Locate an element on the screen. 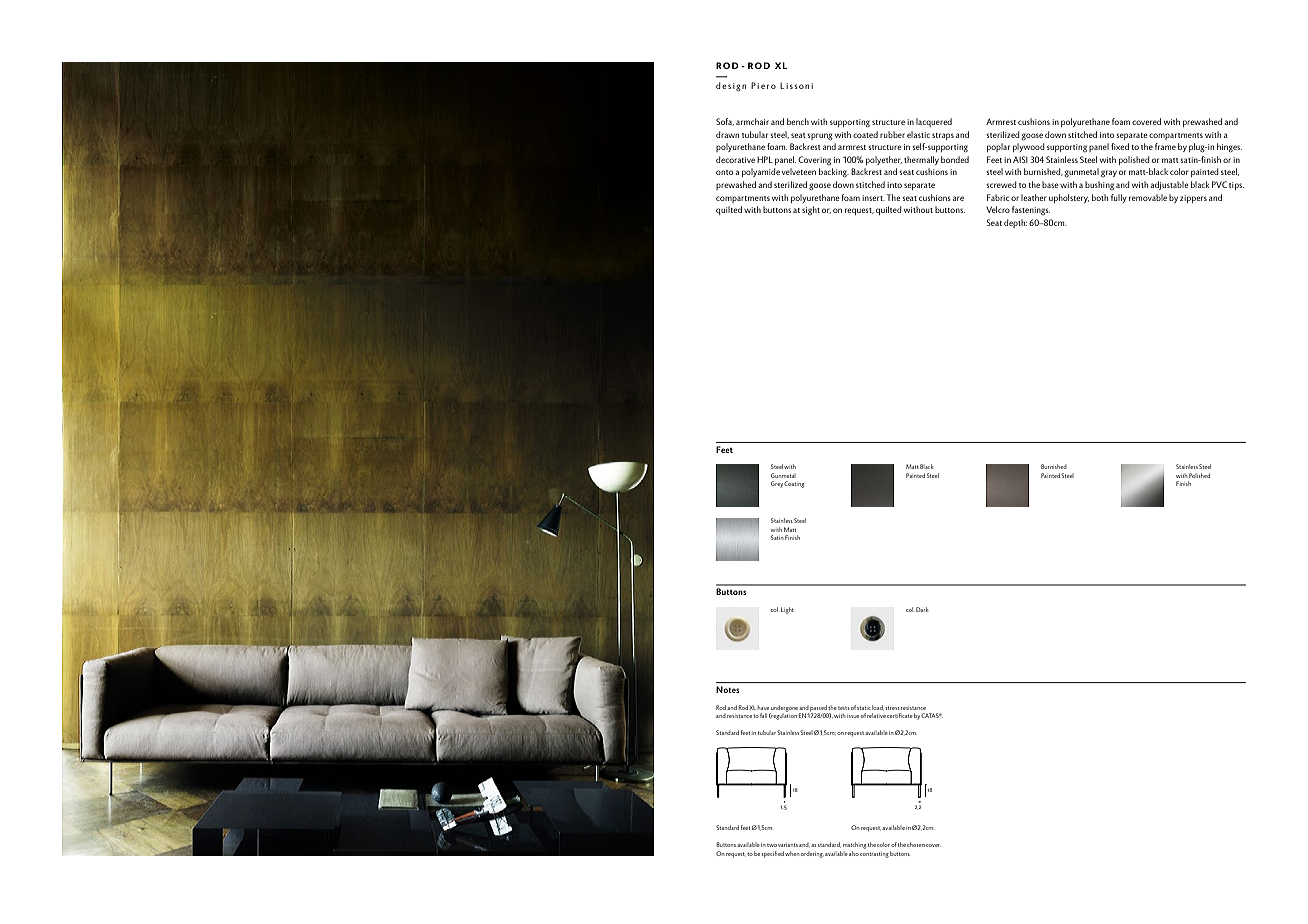 This screenshot has height=924, width=1308. bench is located at coordinates (798, 121).
